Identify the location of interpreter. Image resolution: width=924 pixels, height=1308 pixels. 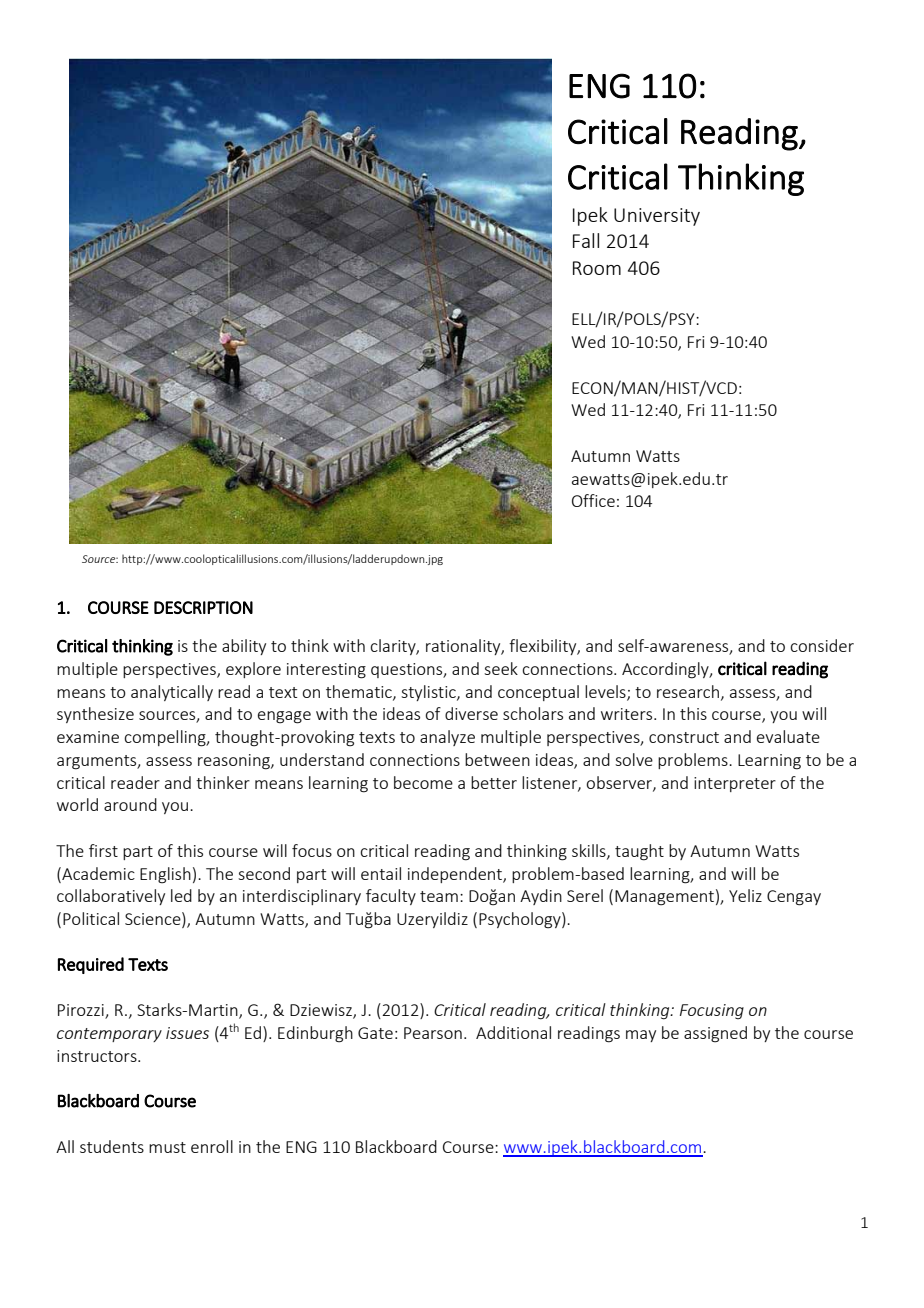
(735, 784).
